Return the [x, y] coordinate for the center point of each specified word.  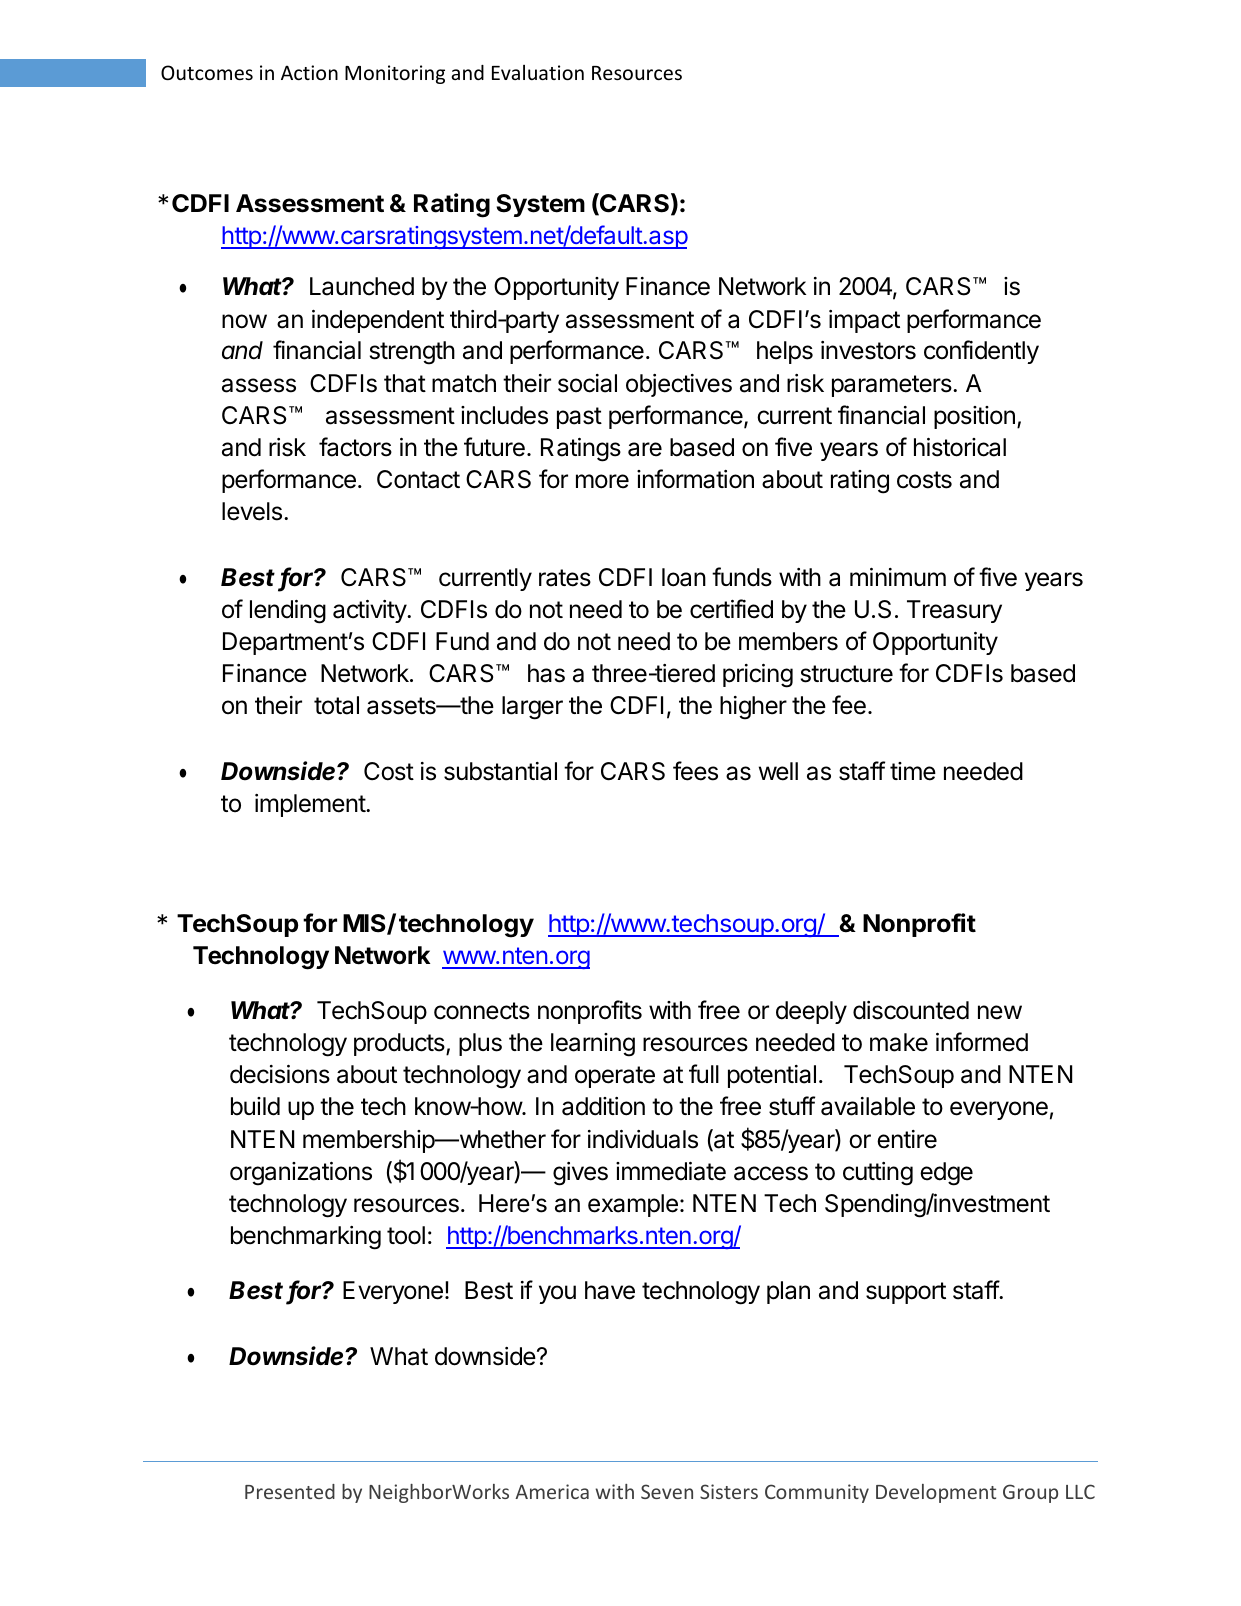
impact [864, 321]
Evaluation [538, 72]
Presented [290, 1491]
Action [309, 72]
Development [936, 1493]
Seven [667, 1491]
